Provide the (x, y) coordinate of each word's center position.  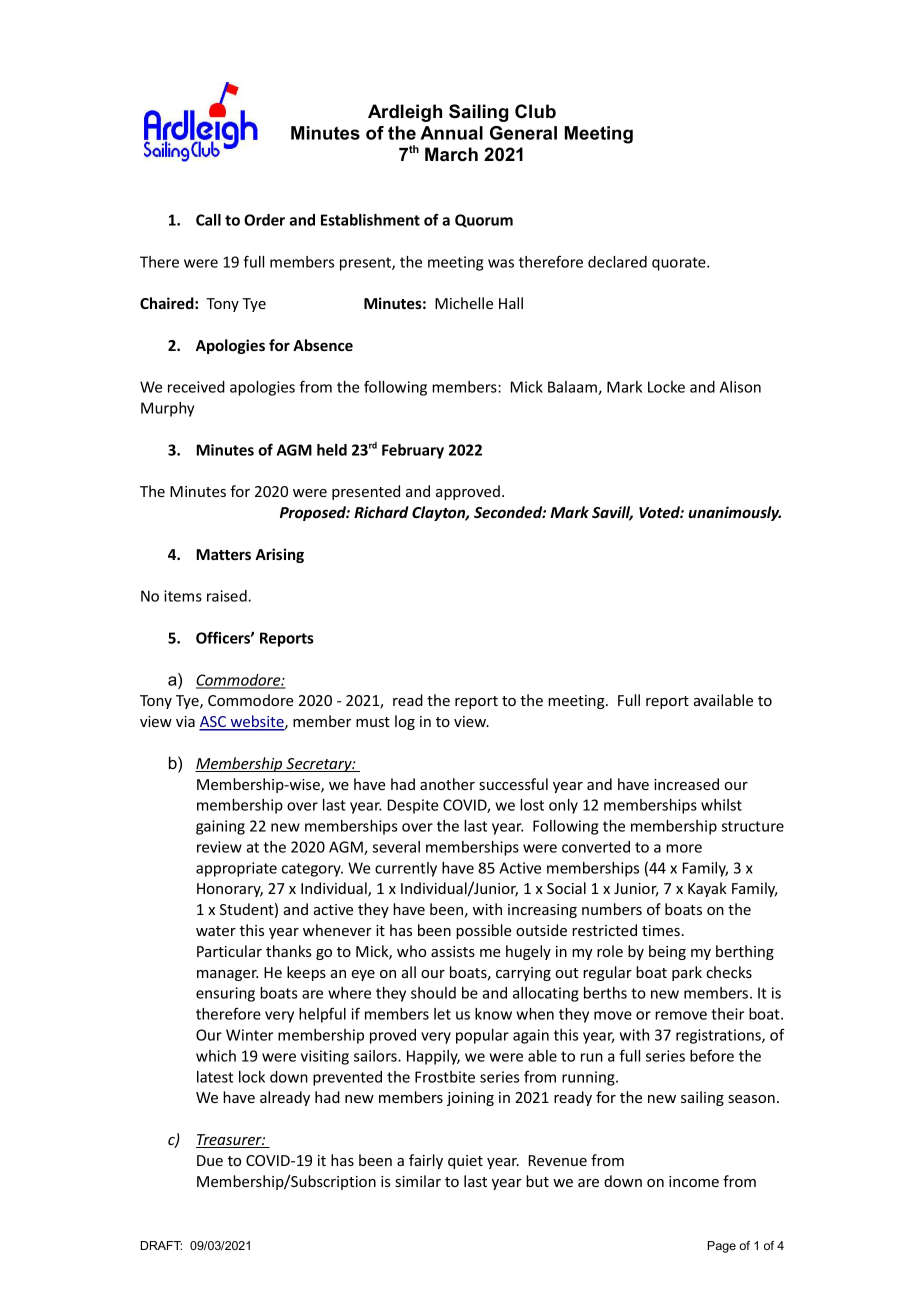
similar (418, 1181)
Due (210, 1160)
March (451, 154)
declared (617, 262)
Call (208, 220)
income (694, 1181)
